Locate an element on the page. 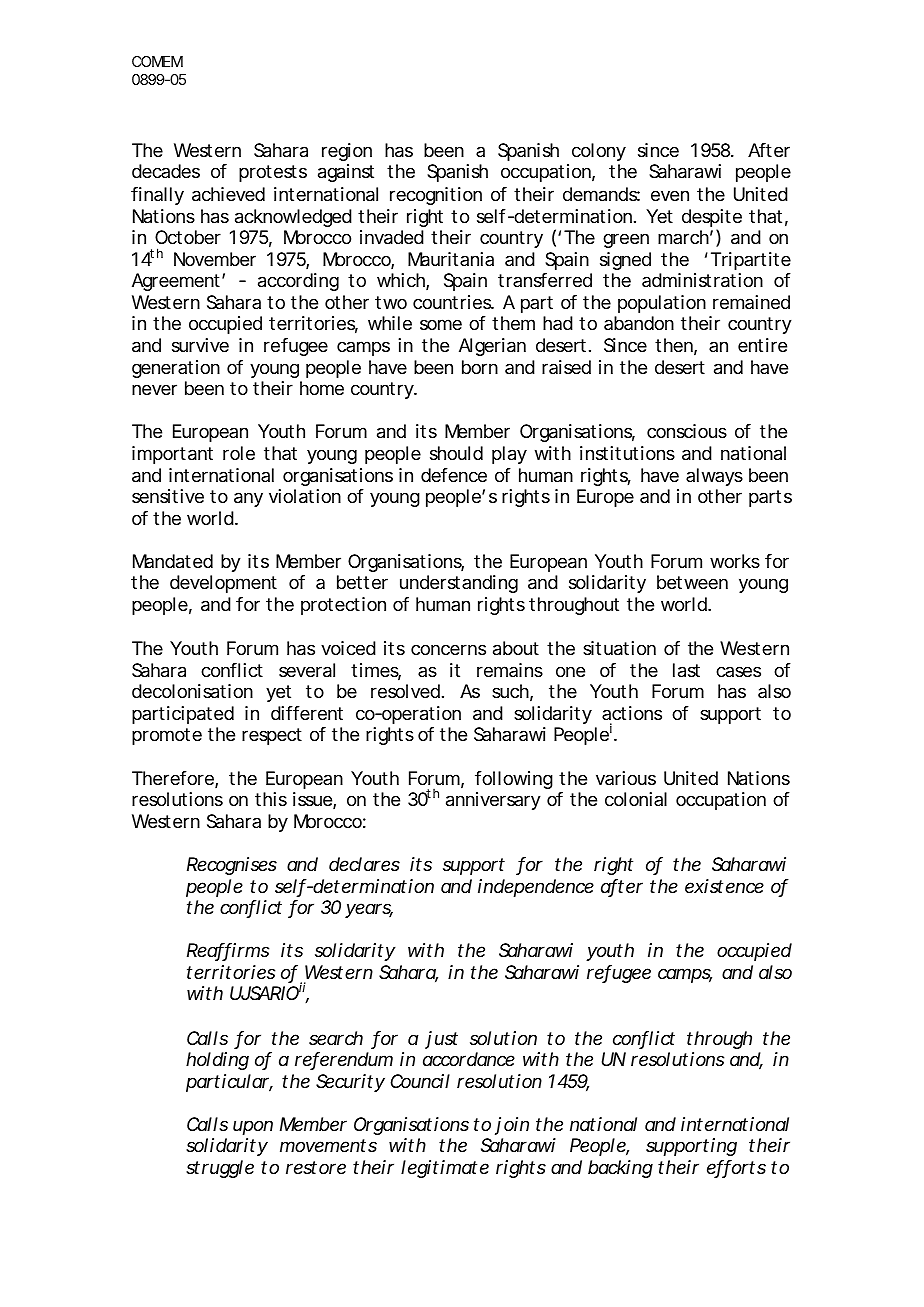 This image has height=1307, width=924. achieved is located at coordinates (228, 194).
